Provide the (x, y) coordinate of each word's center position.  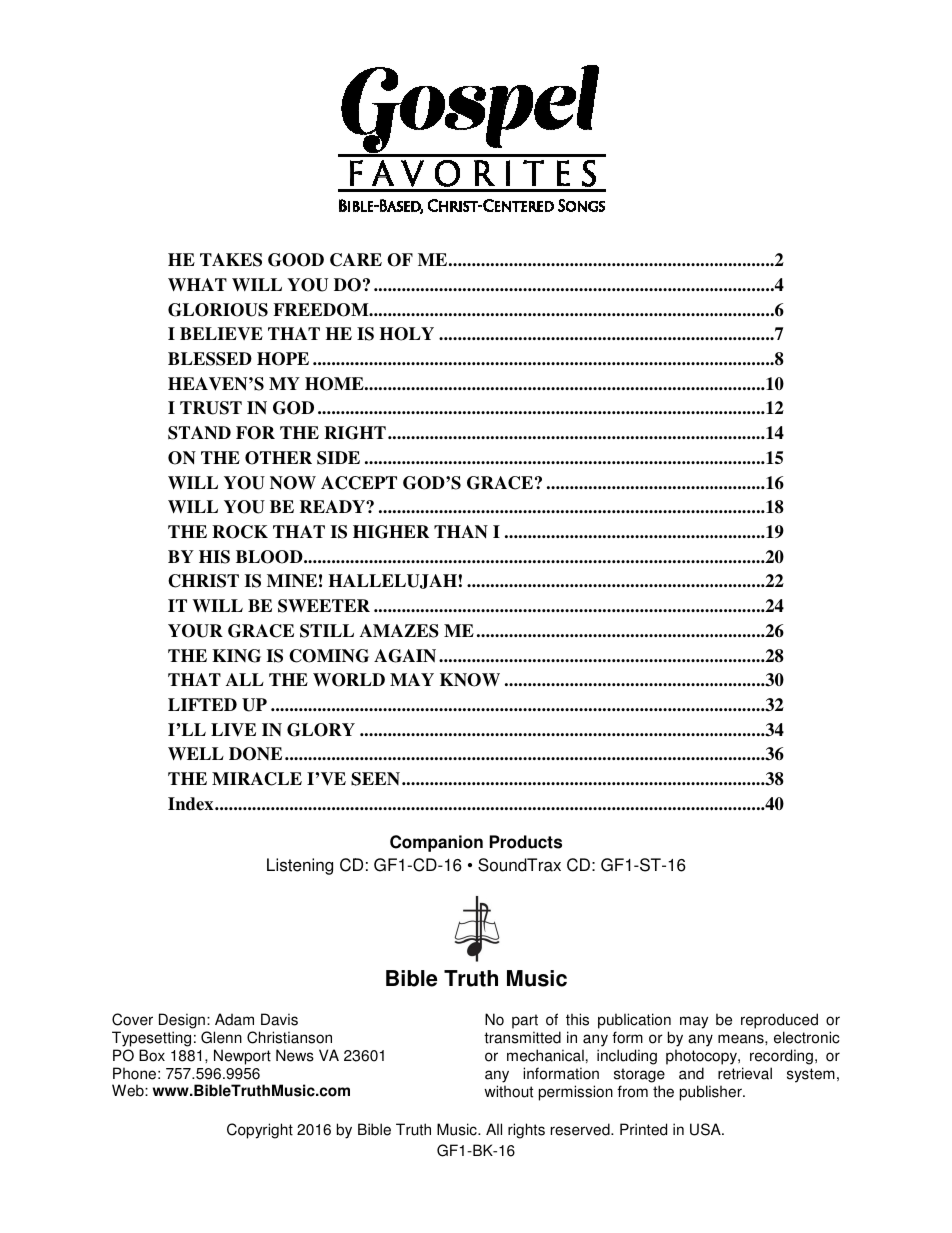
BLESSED (210, 359)
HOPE (283, 359)
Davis (279, 1019)
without (508, 1091)
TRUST (211, 408)
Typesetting (151, 1039)
